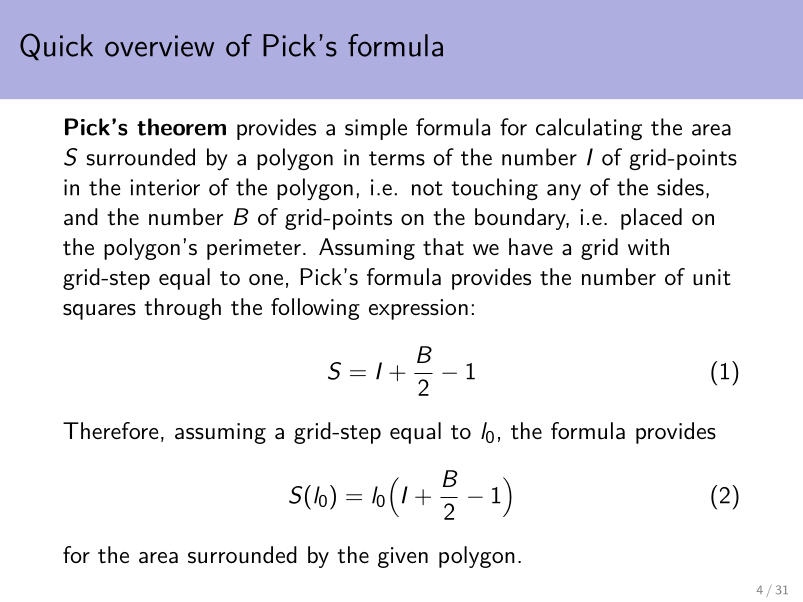 This image has height=602, width=803. Describe the element at coordinates (712, 277) in the image. I see `unit` at that location.
